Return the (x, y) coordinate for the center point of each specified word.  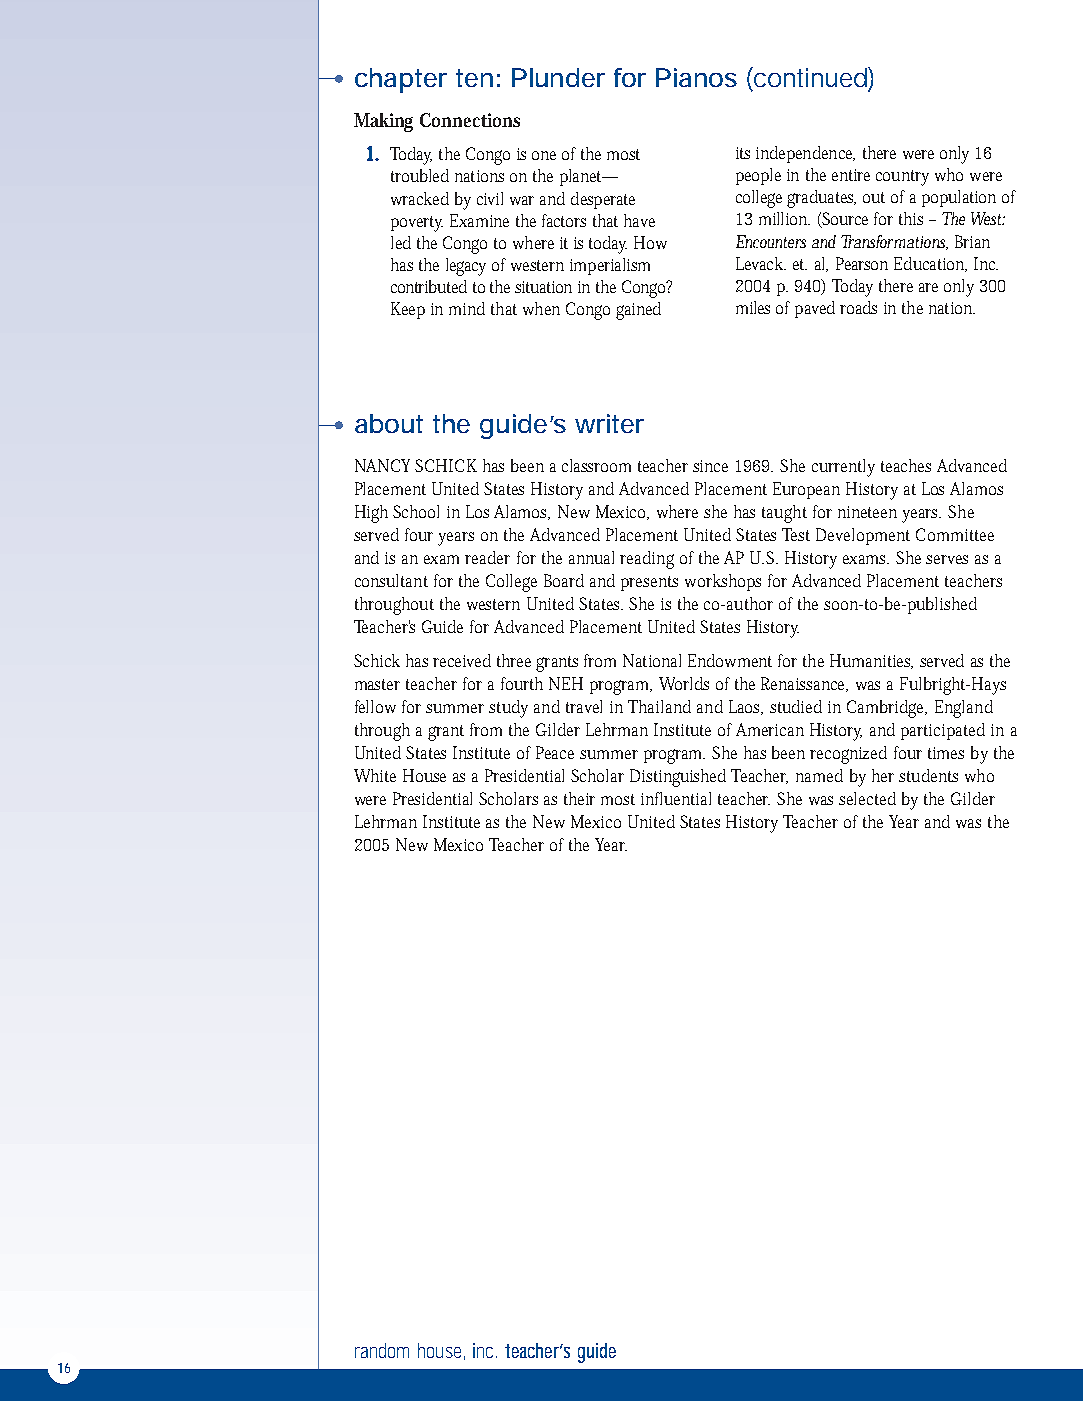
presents (649, 583)
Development (863, 536)
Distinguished (678, 778)
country (902, 178)
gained (638, 311)
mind (467, 308)
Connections (470, 120)
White (375, 775)
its (743, 153)
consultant (391, 580)
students (928, 775)
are (928, 287)
